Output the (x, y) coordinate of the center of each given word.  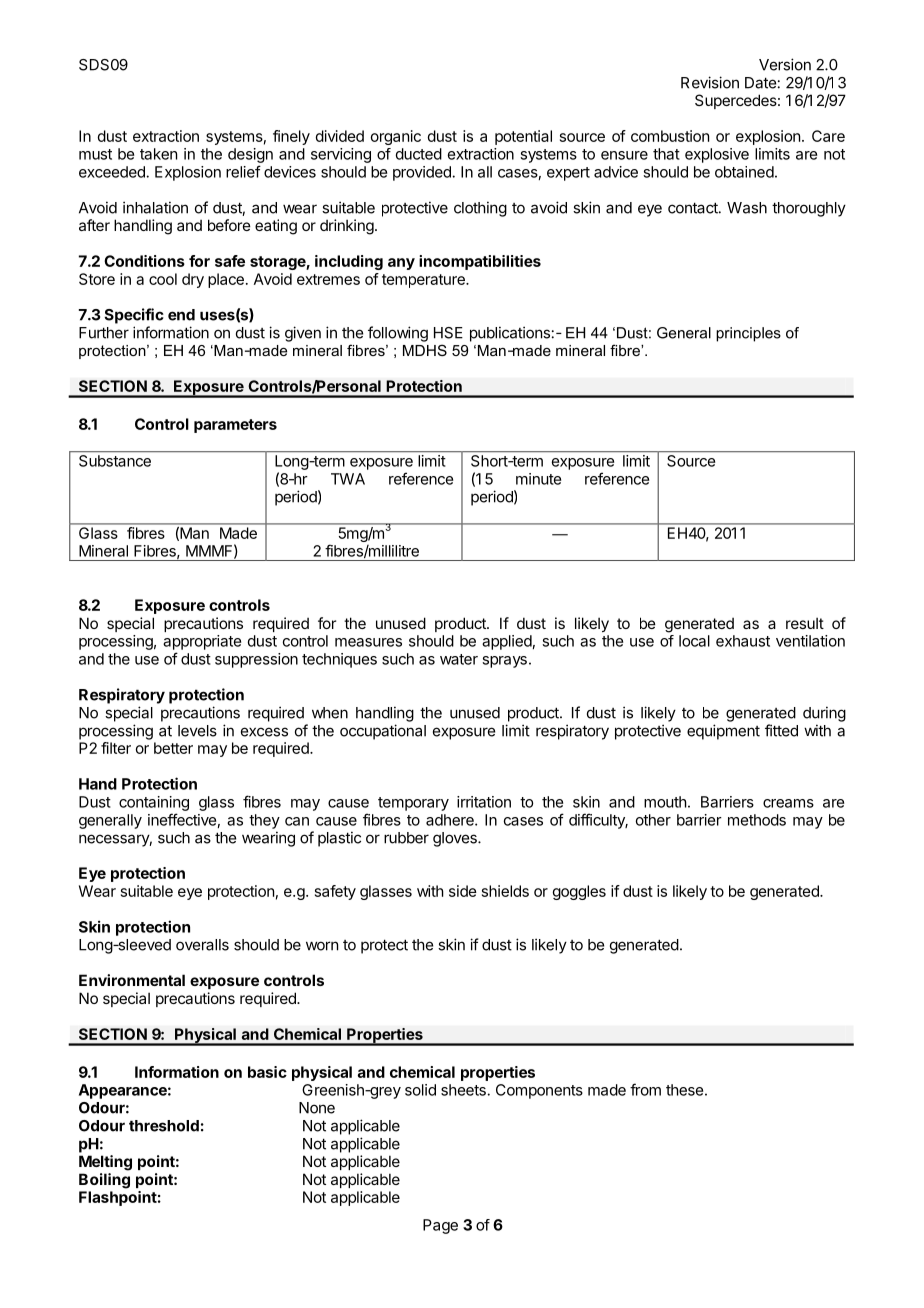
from (645, 1089)
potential (523, 137)
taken (158, 154)
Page (440, 1226)
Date (760, 83)
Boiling (104, 1181)
